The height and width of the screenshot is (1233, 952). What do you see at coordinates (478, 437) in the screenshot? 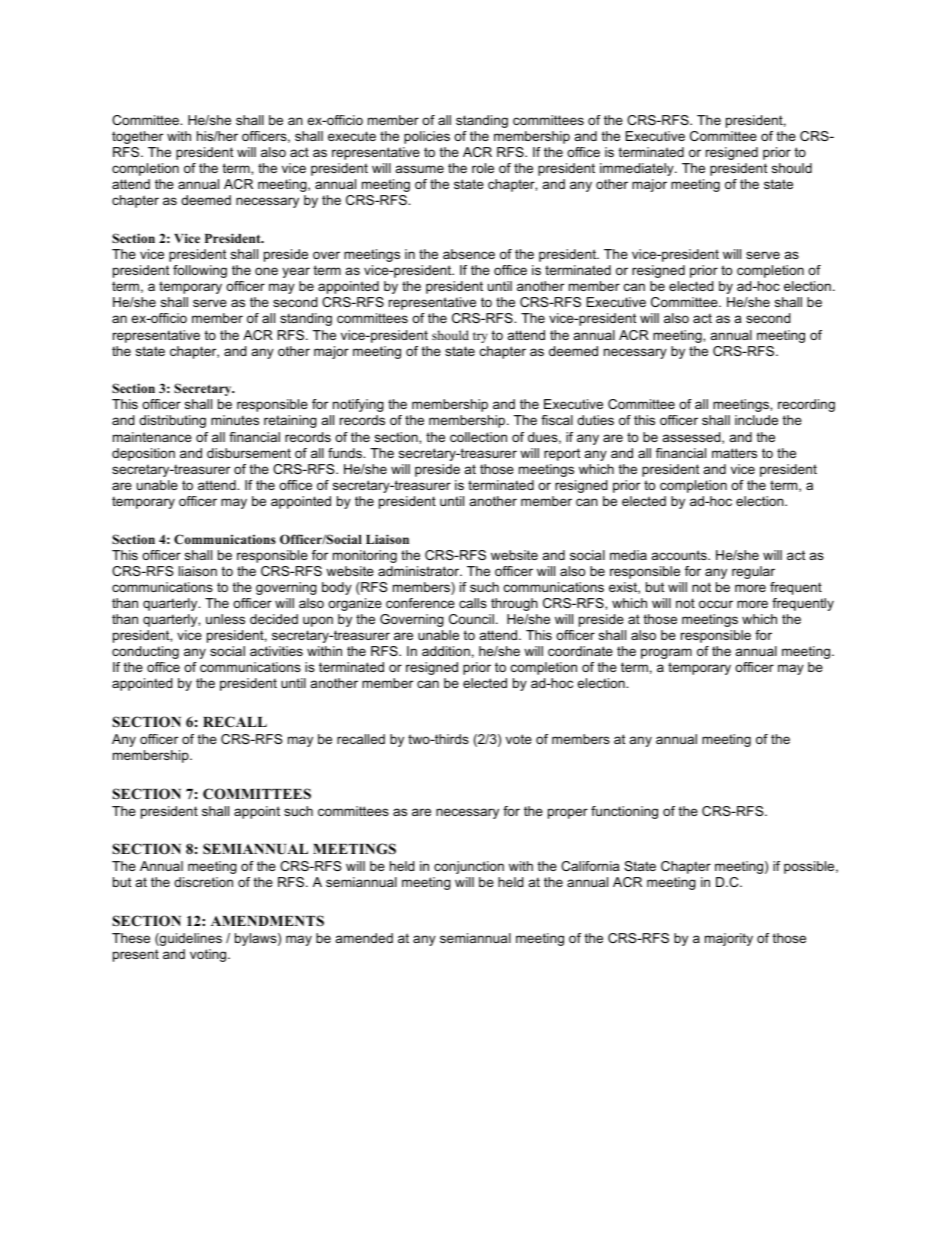
I see `collection` at bounding box center [478, 437].
